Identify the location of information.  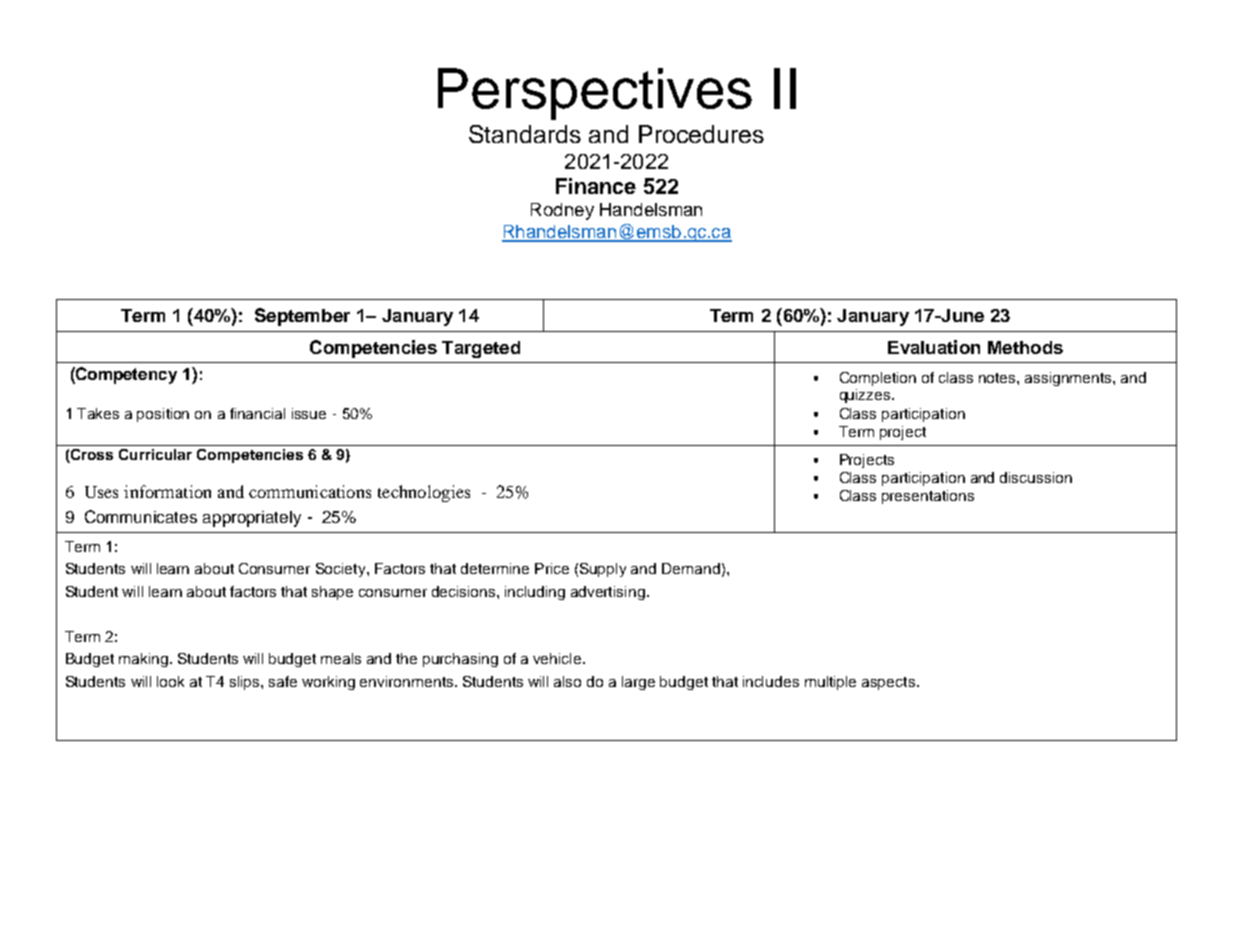
(167, 491).
